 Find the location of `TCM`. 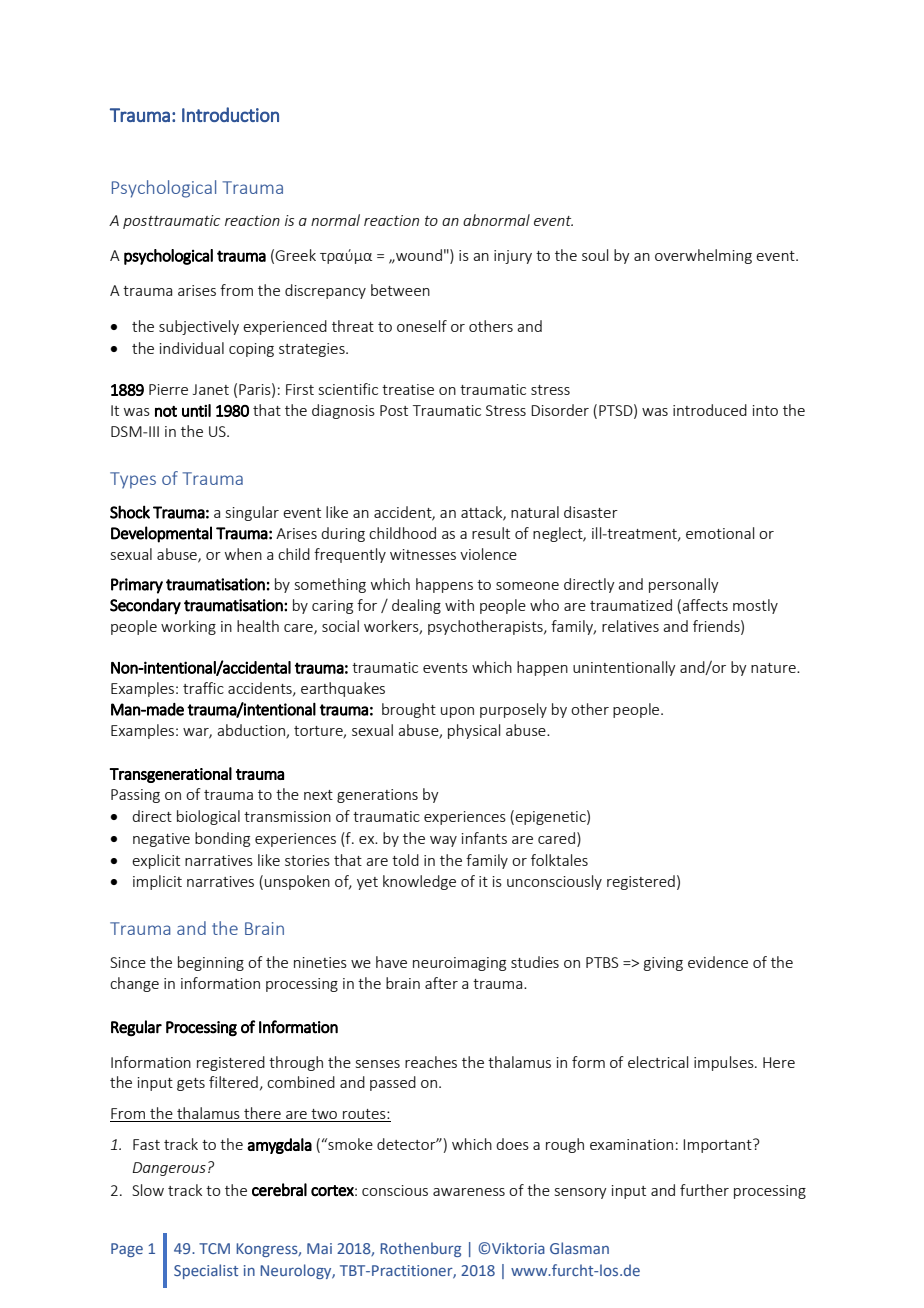

TCM is located at coordinates (214, 1248).
